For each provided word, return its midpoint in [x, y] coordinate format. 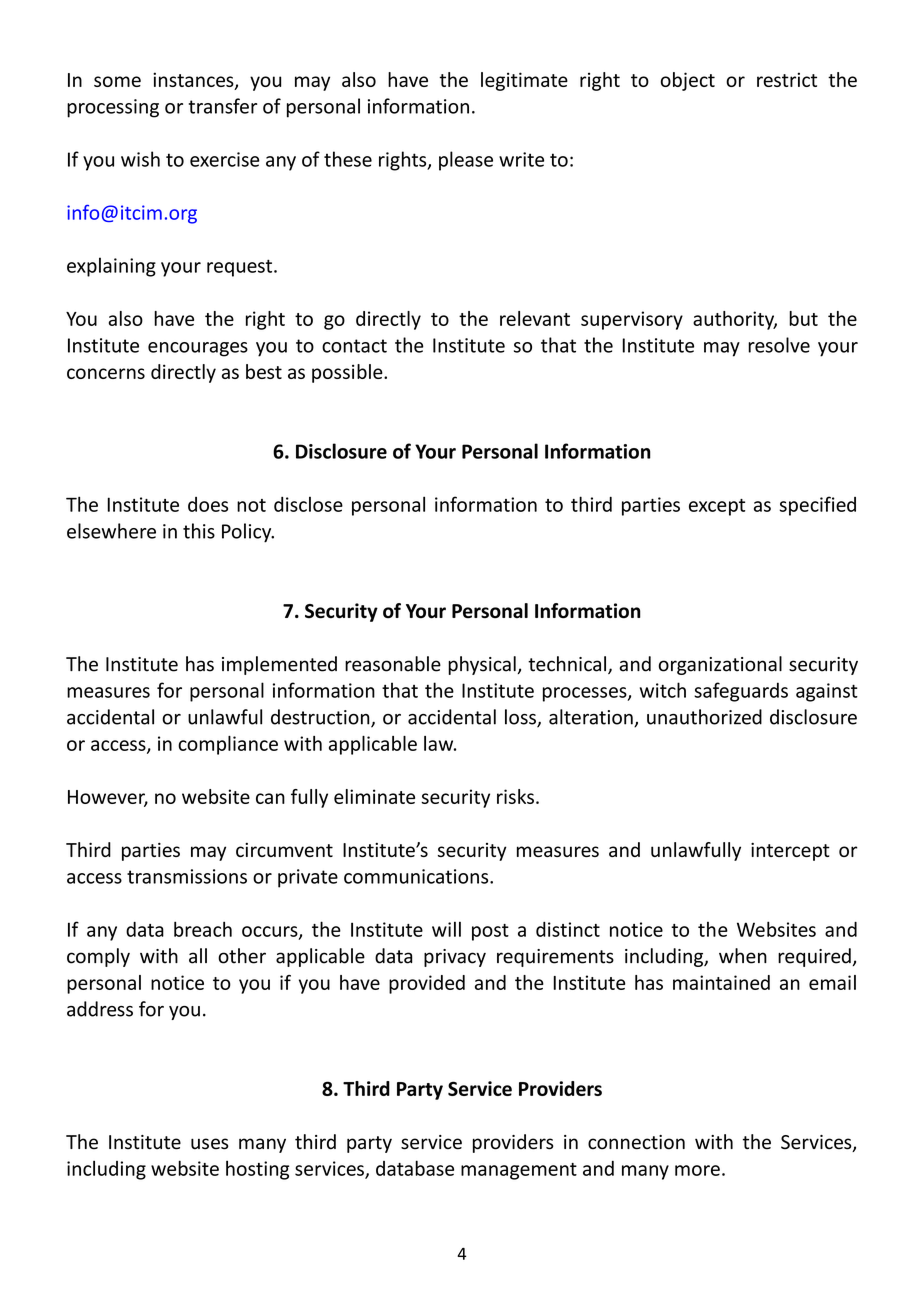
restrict [787, 79]
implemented [279, 665]
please [466, 161]
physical [482, 665]
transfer [222, 106]
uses [209, 1144]
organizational [720, 665]
